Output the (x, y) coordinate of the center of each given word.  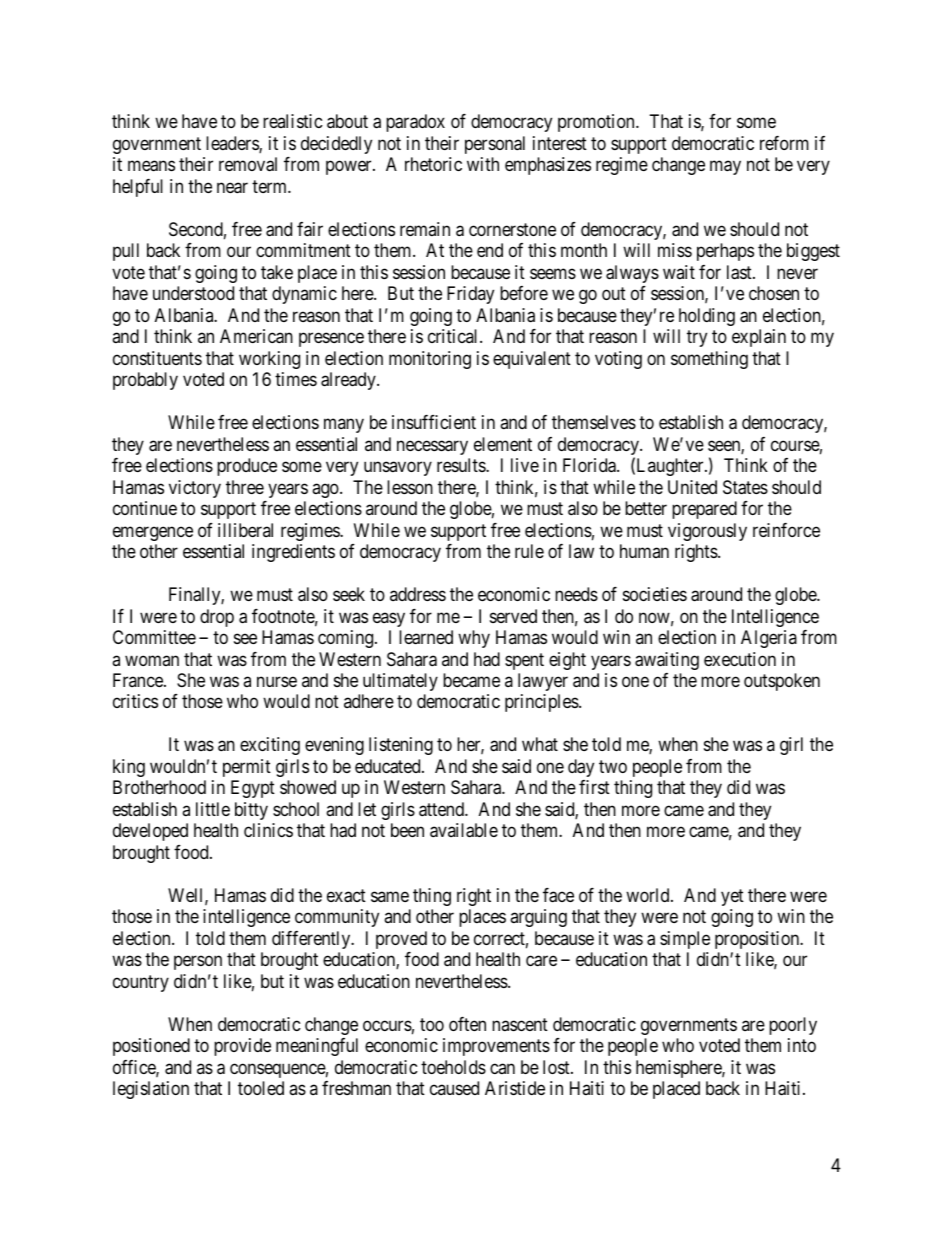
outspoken (782, 682)
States (745, 487)
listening (401, 746)
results (462, 465)
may (725, 168)
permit (247, 768)
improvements (496, 1047)
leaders (233, 144)
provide (242, 1047)
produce (247, 467)
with (483, 164)
